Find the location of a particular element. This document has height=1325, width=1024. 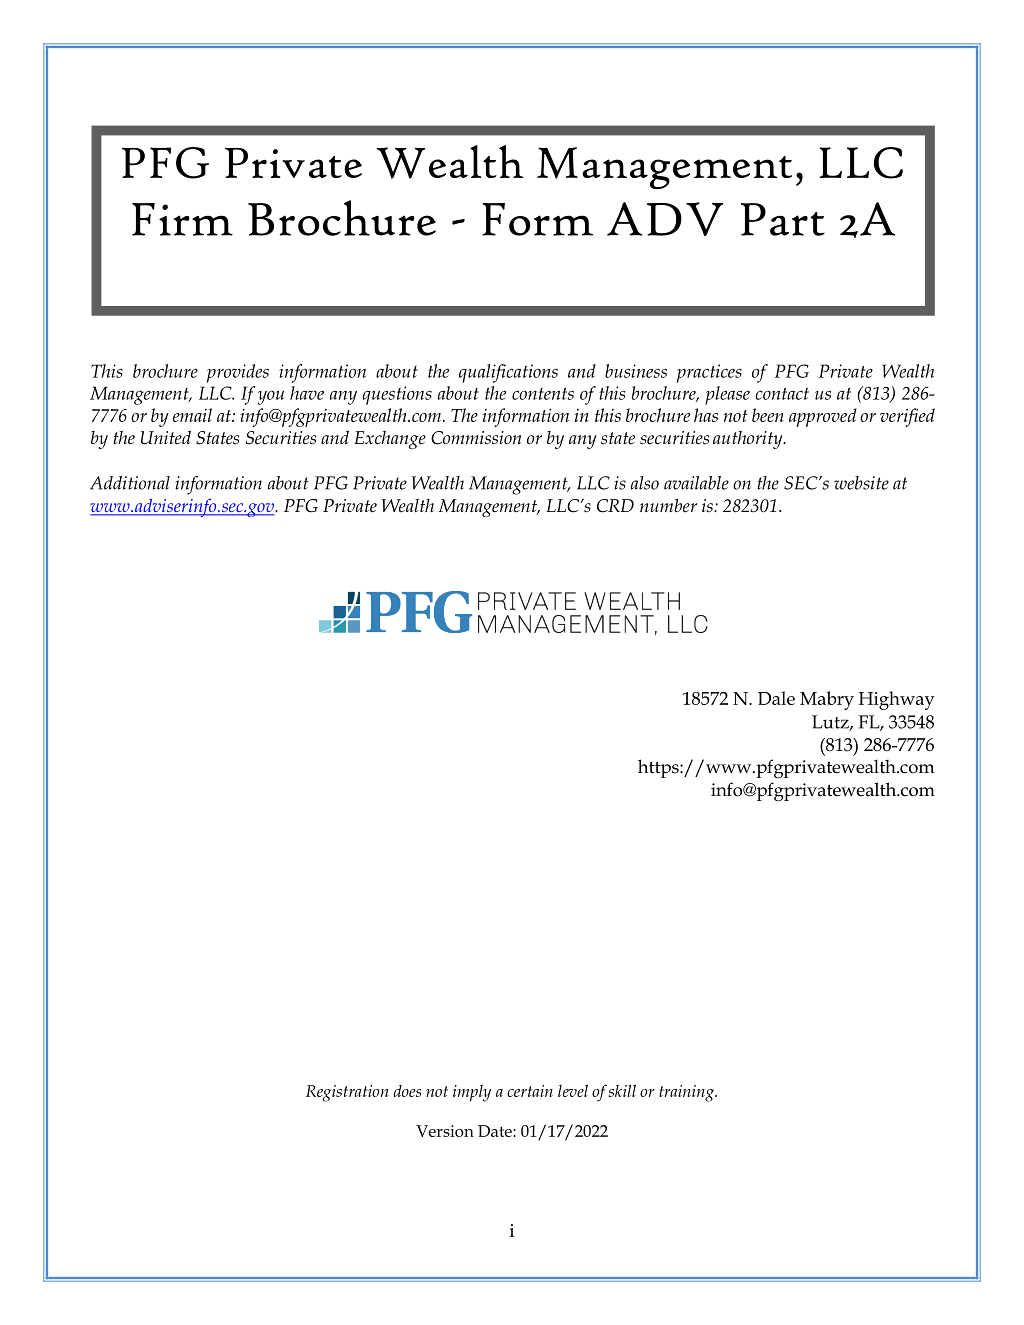

certain is located at coordinates (530, 1091).
